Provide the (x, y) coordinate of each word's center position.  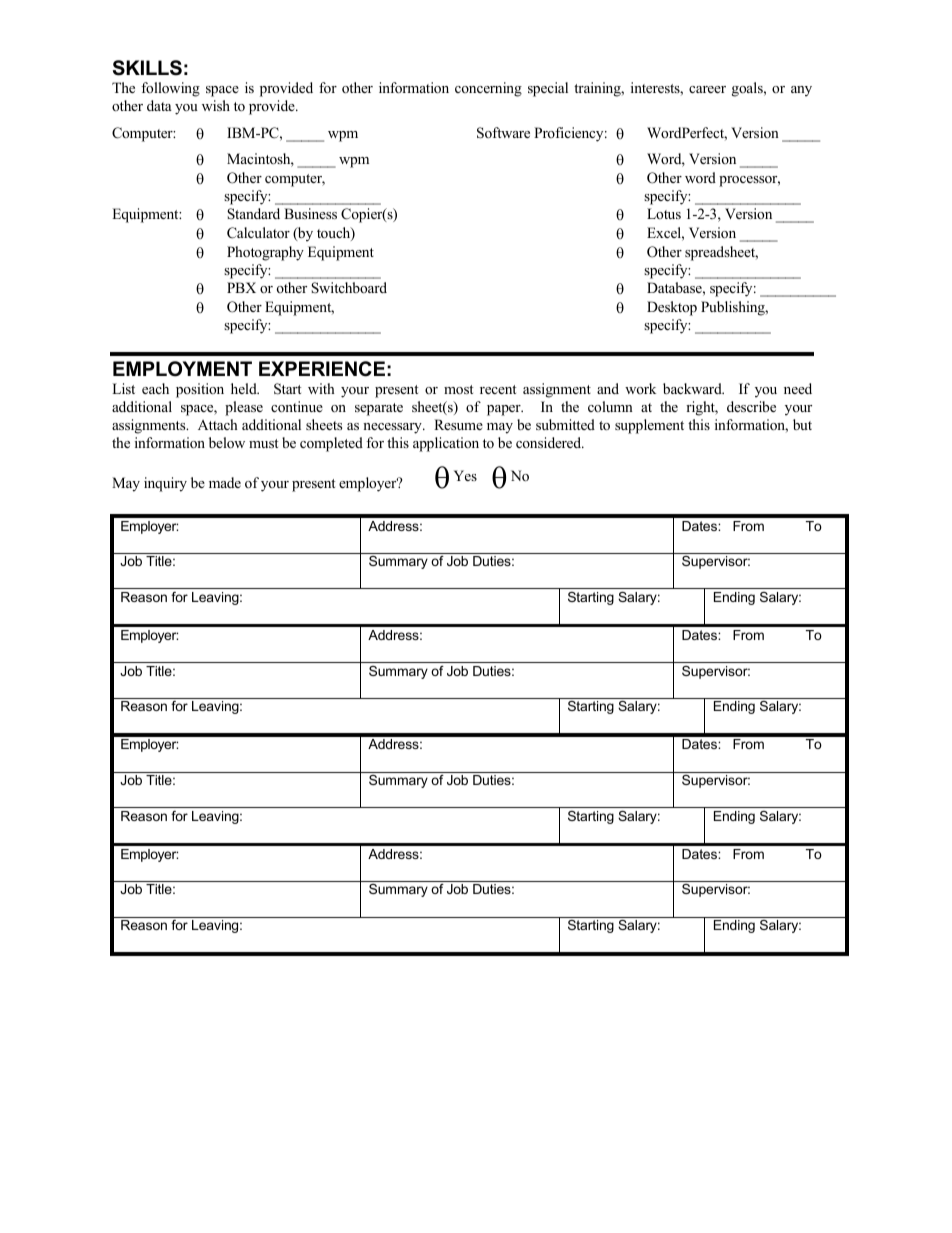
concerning (488, 89)
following (170, 89)
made (225, 482)
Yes (465, 475)
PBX (241, 287)
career (707, 89)
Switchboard (349, 288)
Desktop (672, 308)
